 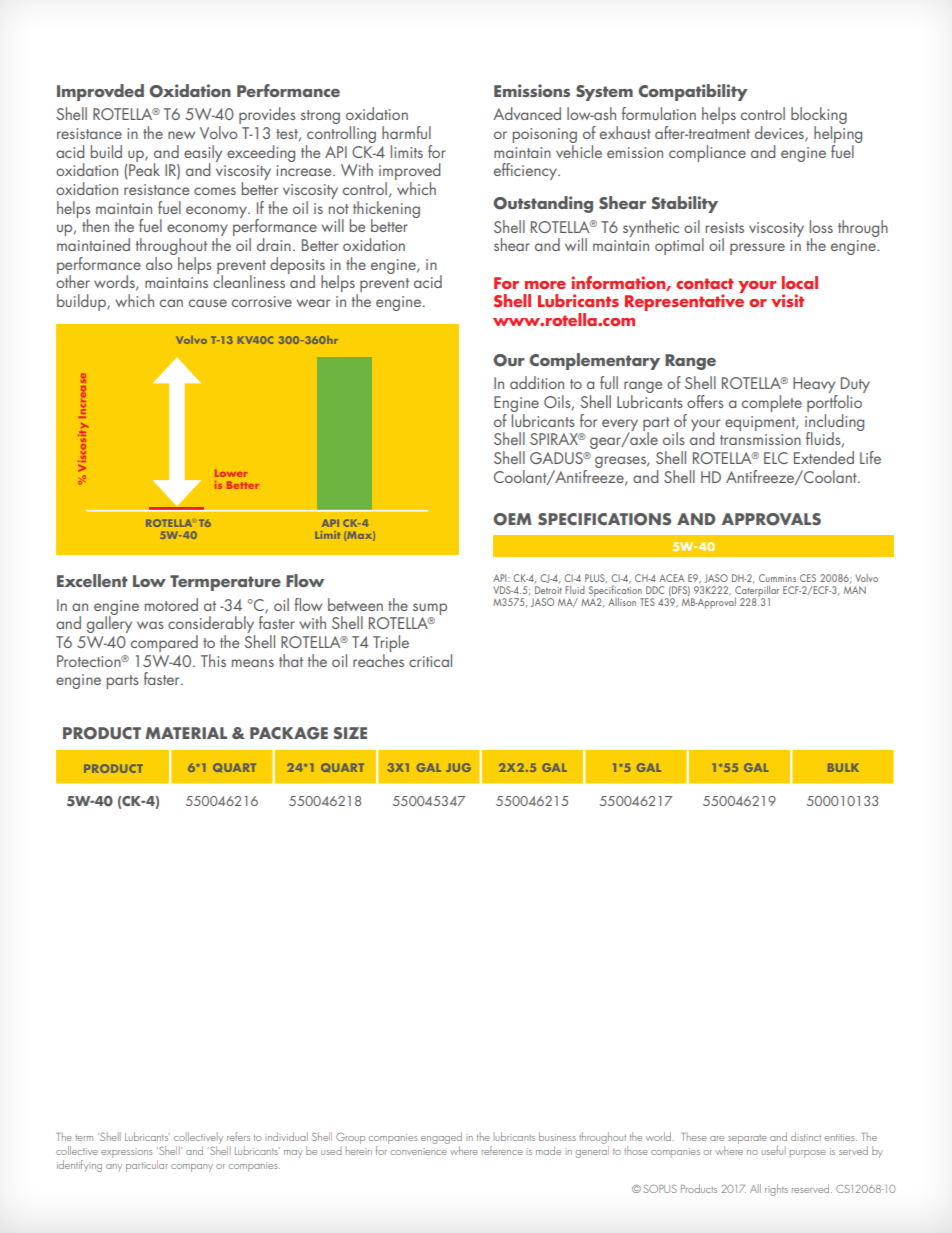 What do you see at coordinates (502, 1150) in the screenshot?
I see `reference` at bounding box center [502, 1150].
